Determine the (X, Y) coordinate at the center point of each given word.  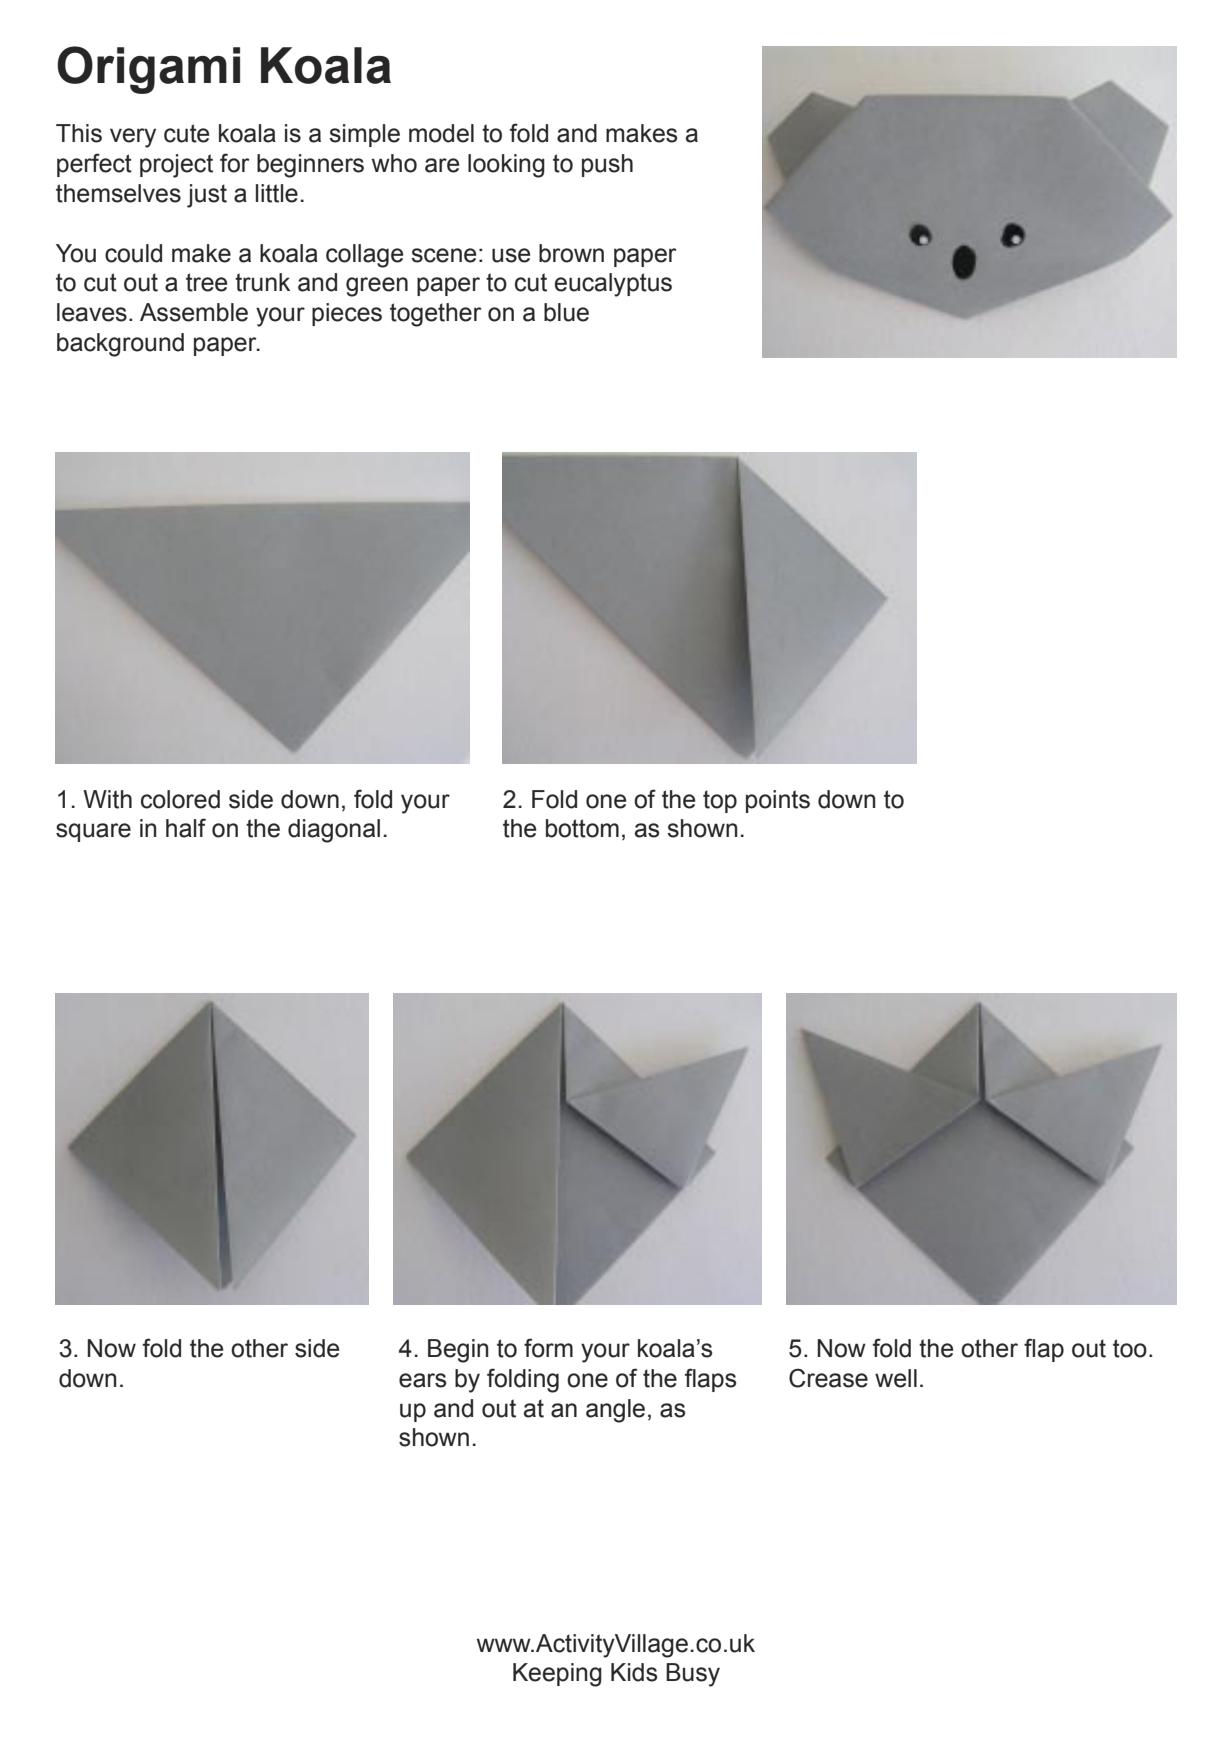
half (186, 828)
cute (186, 133)
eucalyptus (613, 285)
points (778, 801)
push (607, 165)
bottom (582, 828)
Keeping (557, 1675)
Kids (634, 1672)
